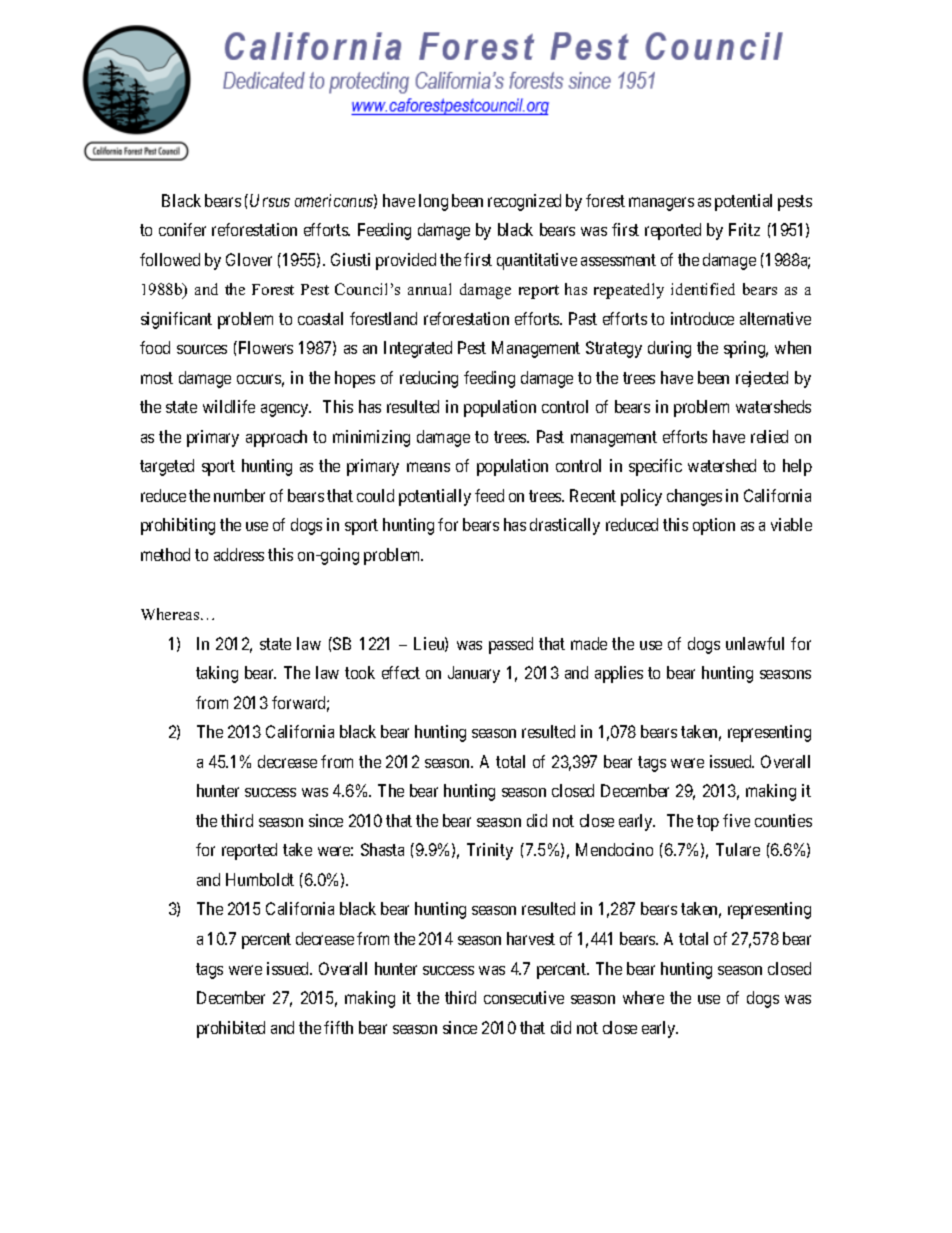 The width and height of the screenshot is (952, 1233). I want to click on means, so click(428, 467).
